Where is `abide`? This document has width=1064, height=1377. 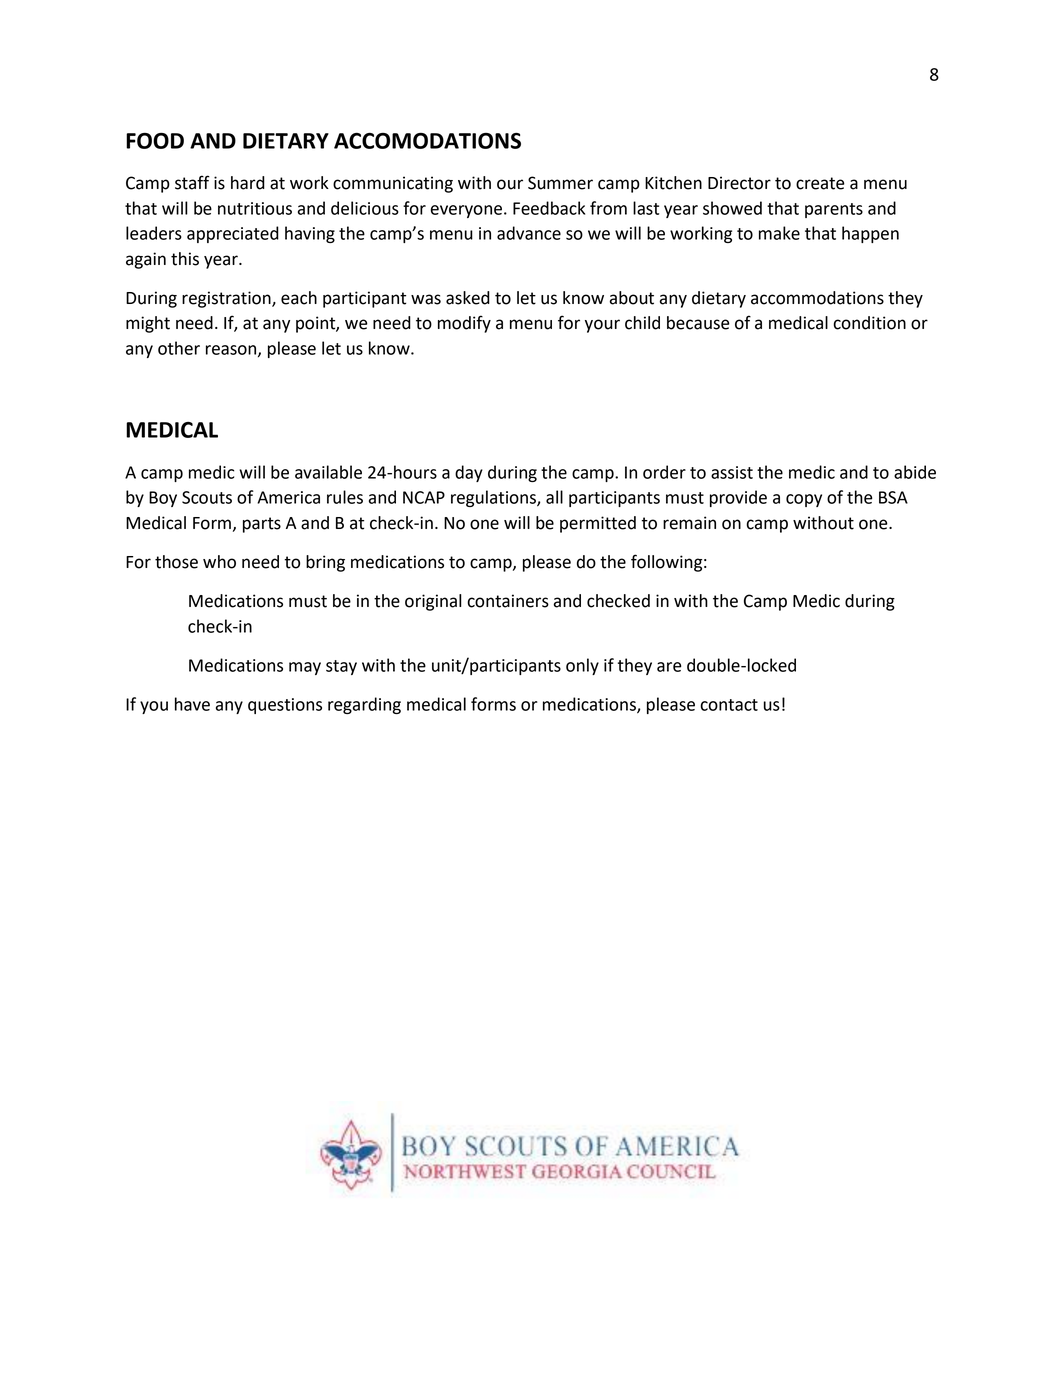
abide is located at coordinates (915, 472).
